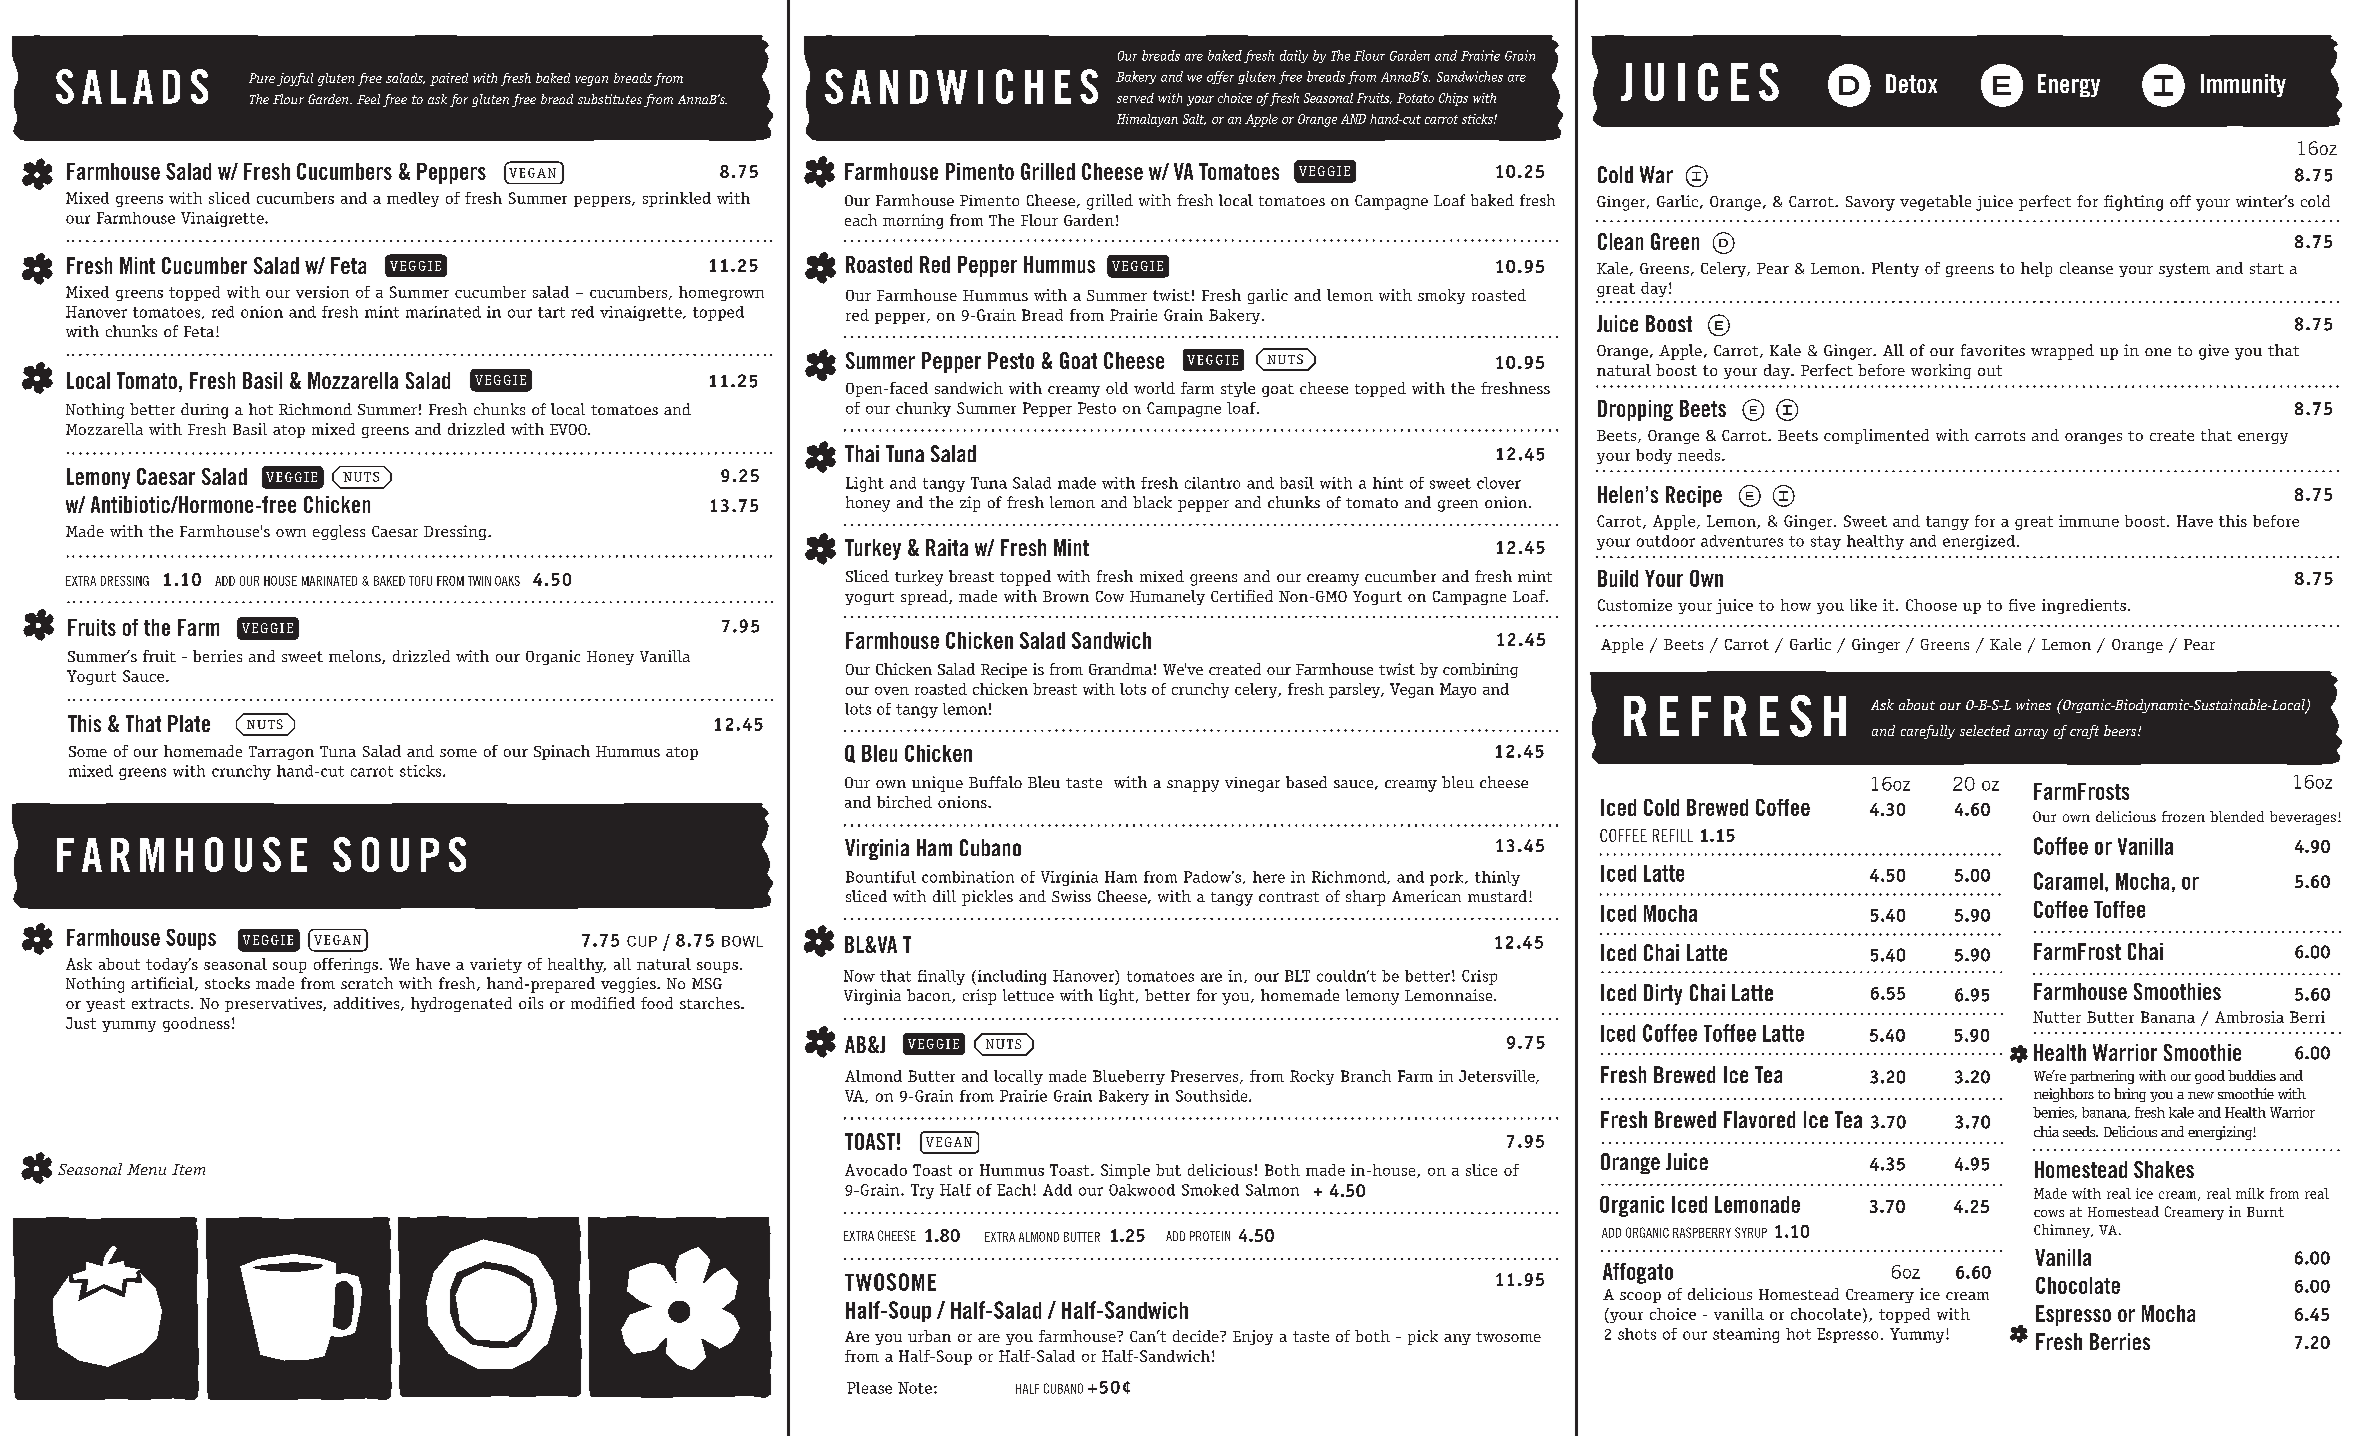  Describe the element at coordinates (1911, 83) in the page. I see `Detox` at that location.
